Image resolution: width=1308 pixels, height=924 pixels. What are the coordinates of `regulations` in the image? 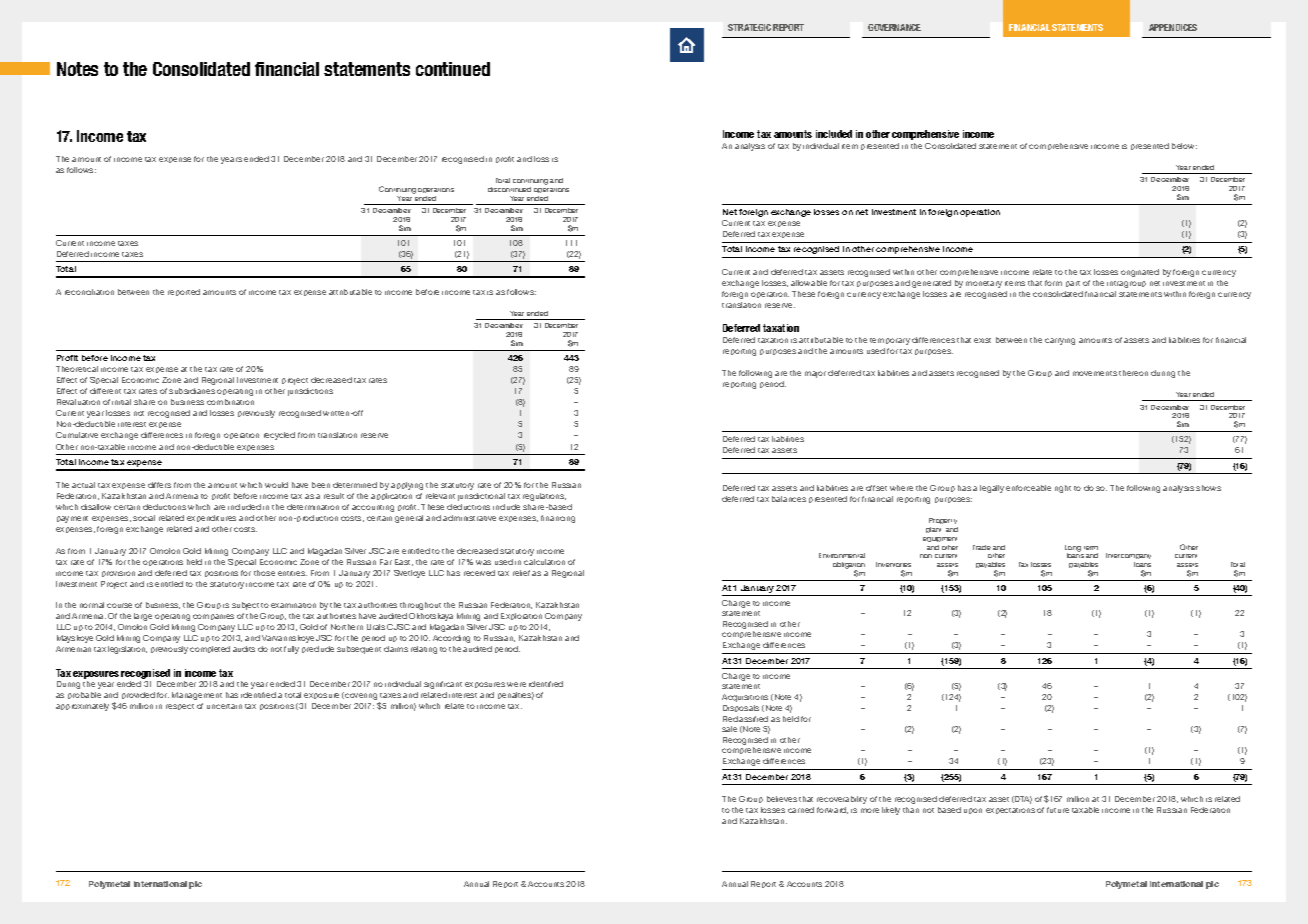 It's located at (544, 497).
